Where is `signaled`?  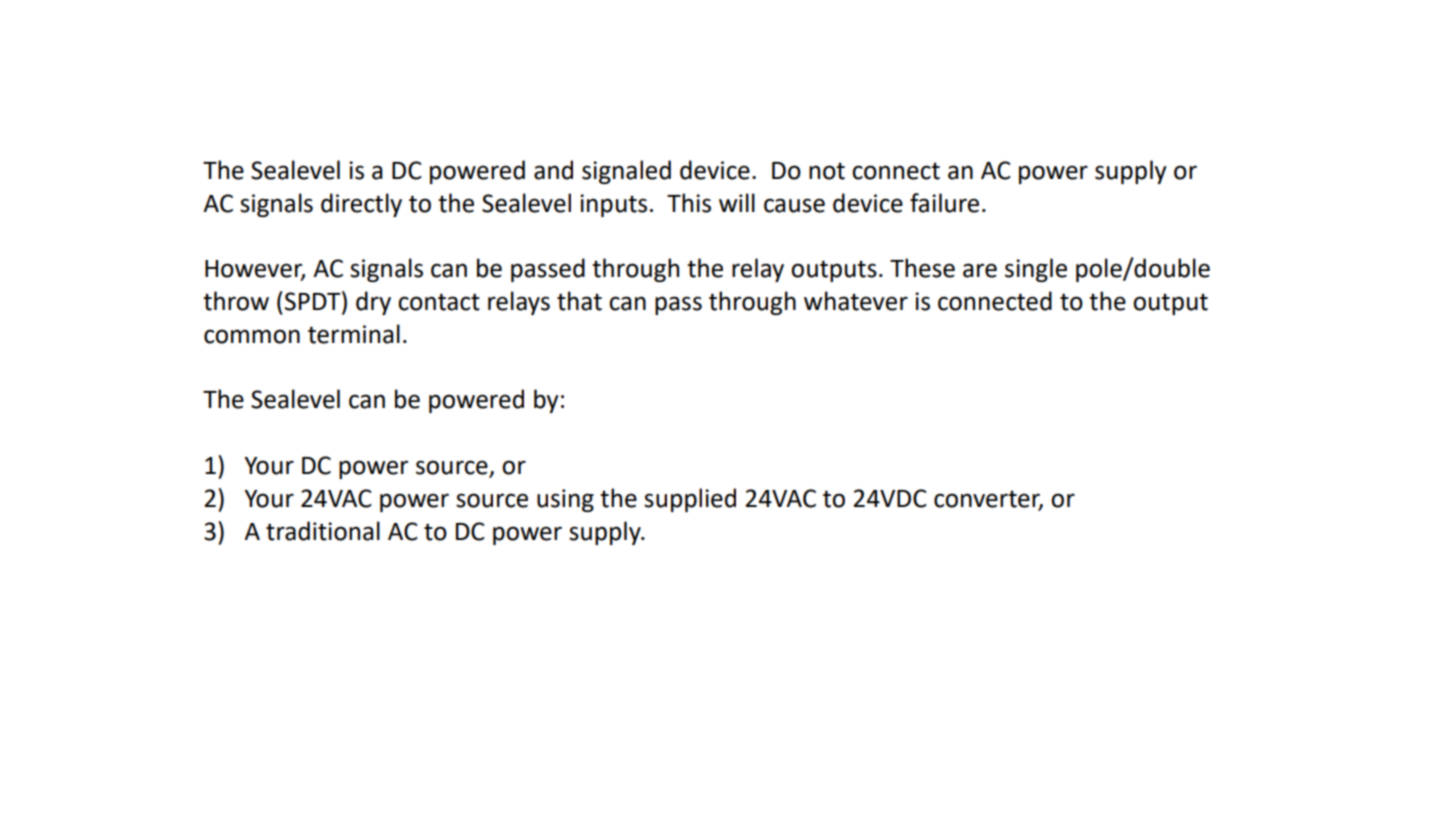
signaled is located at coordinates (626, 172).
